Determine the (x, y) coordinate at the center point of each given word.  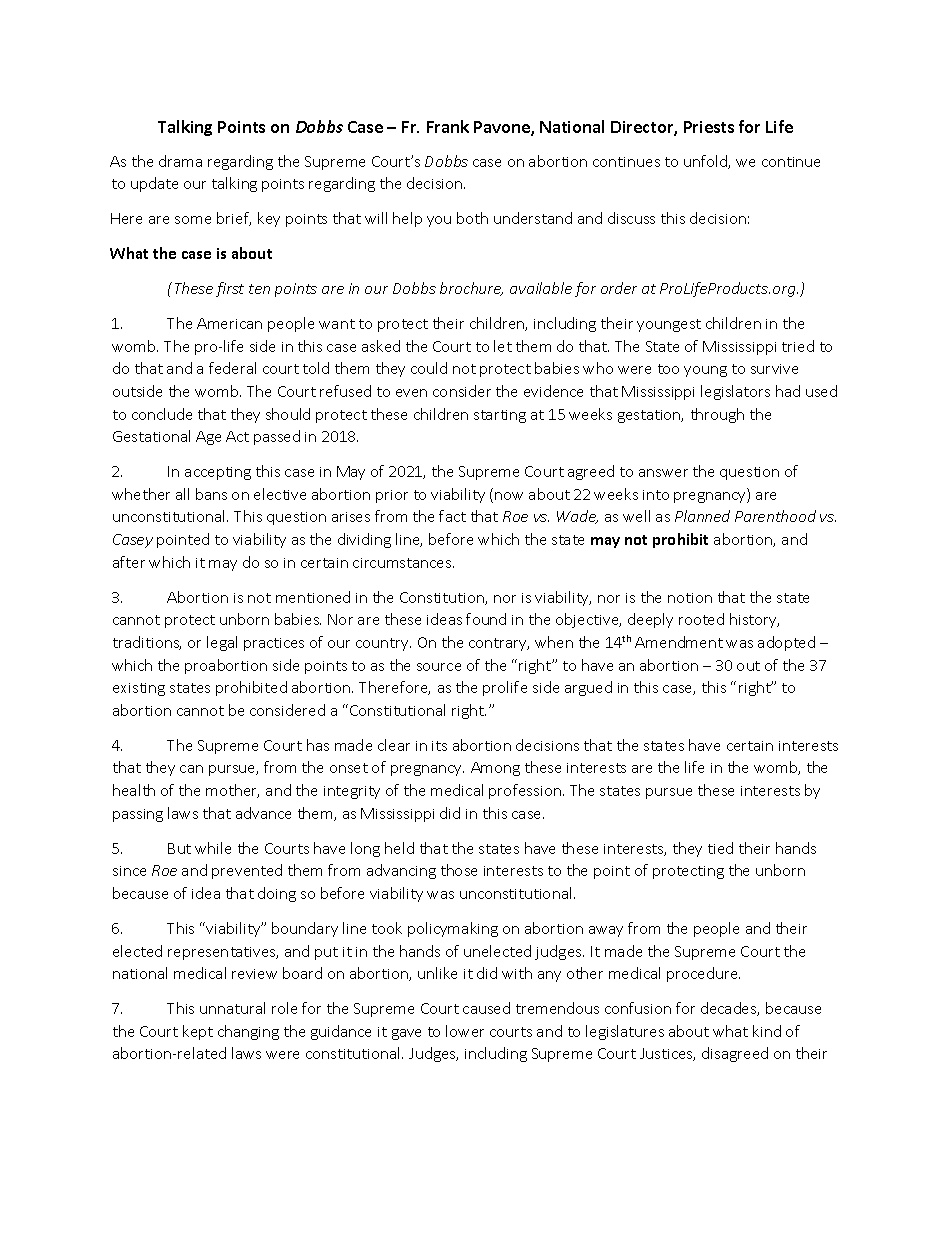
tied (720, 848)
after (129, 562)
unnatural (232, 1008)
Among (495, 769)
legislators (735, 392)
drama (180, 161)
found (486, 619)
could (429, 368)
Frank (448, 126)
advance (263, 813)
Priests (709, 127)
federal (232, 368)
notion (690, 598)
